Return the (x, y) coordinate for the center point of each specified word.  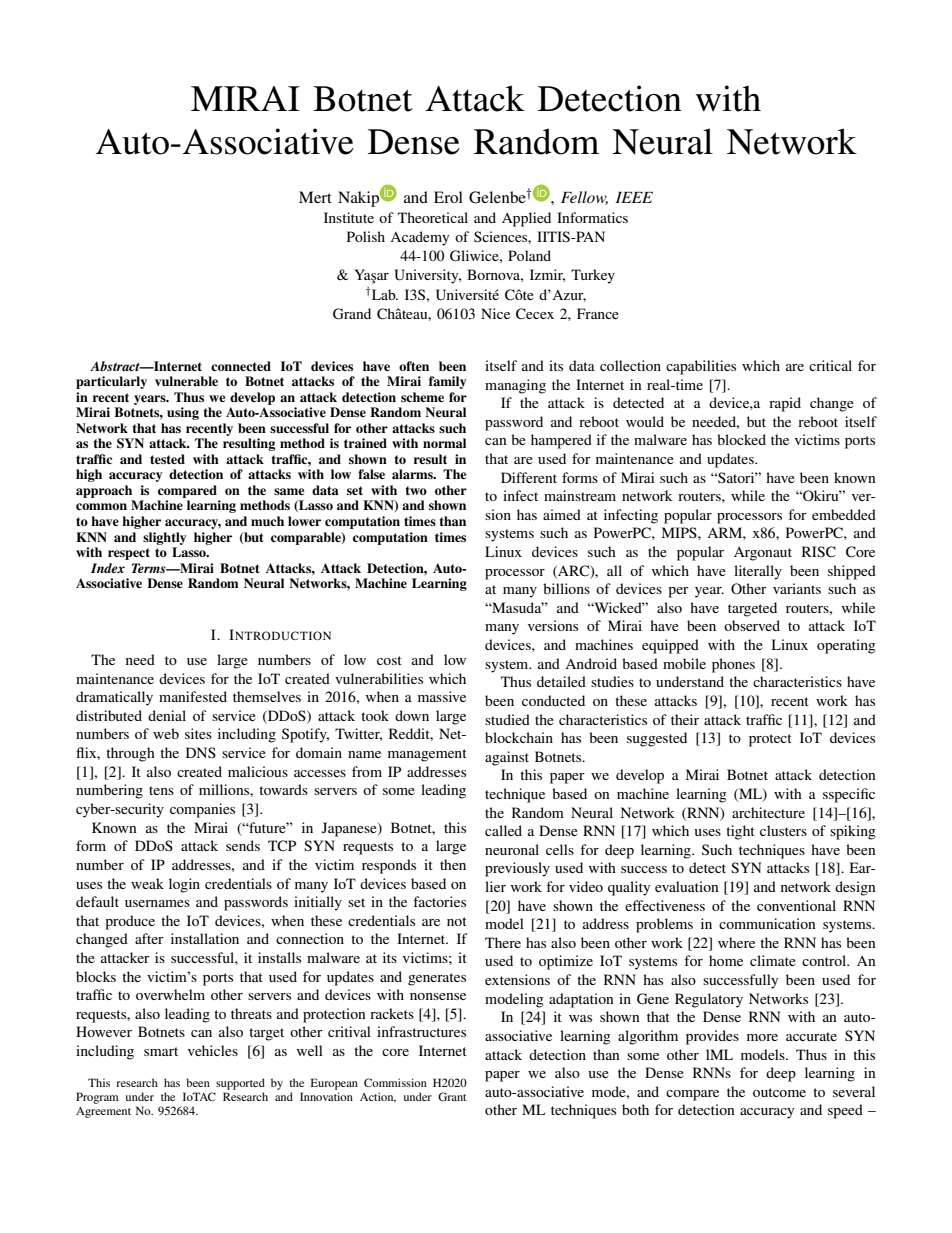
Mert (315, 197)
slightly (164, 538)
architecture (768, 812)
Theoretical (433, 217)
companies (202, 810)
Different (529, 477)
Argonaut (763, 554)
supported (240, 1085)
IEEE (634, 197)
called (503, 830)
